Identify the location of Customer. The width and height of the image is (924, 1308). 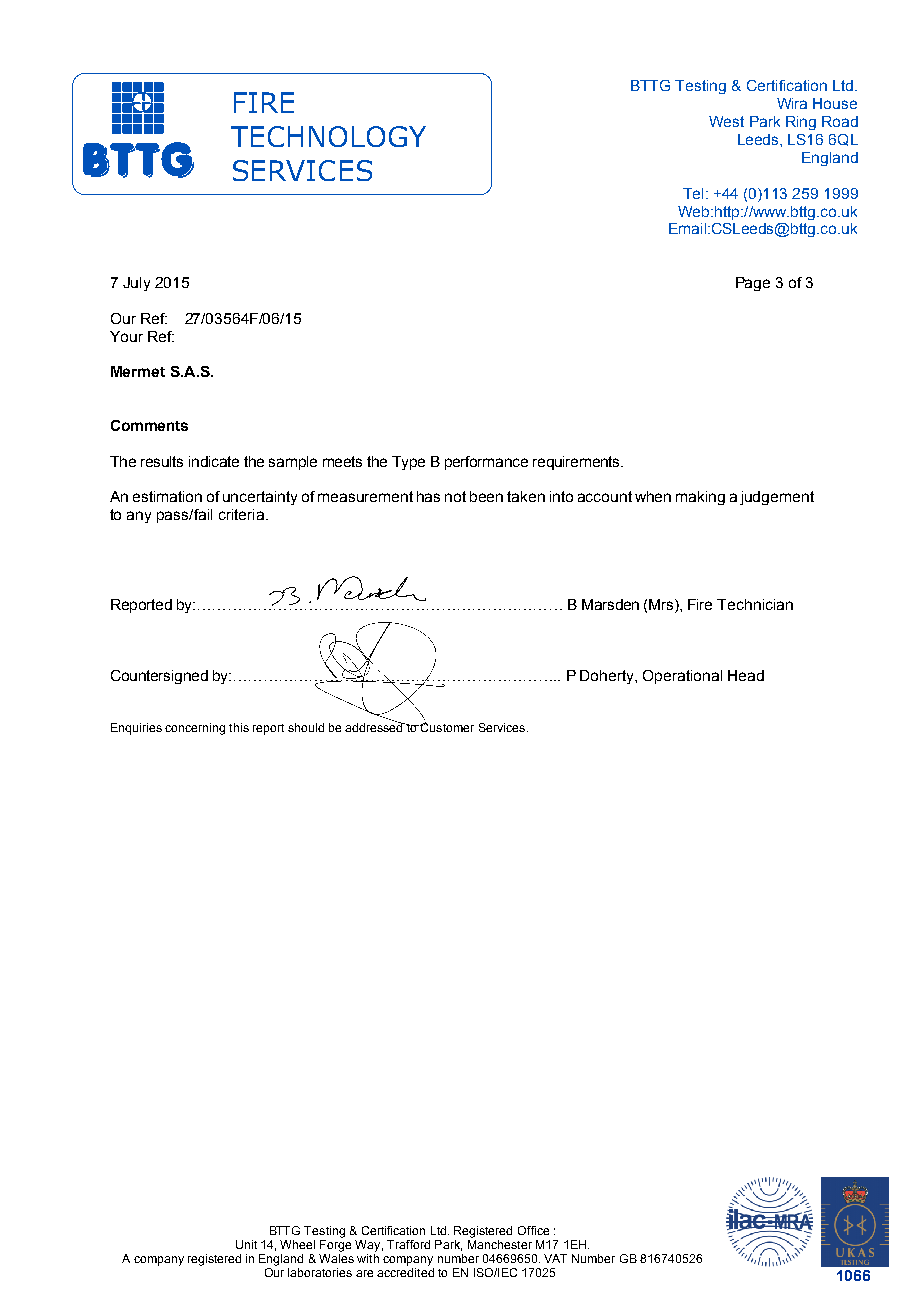
(447, 727).
